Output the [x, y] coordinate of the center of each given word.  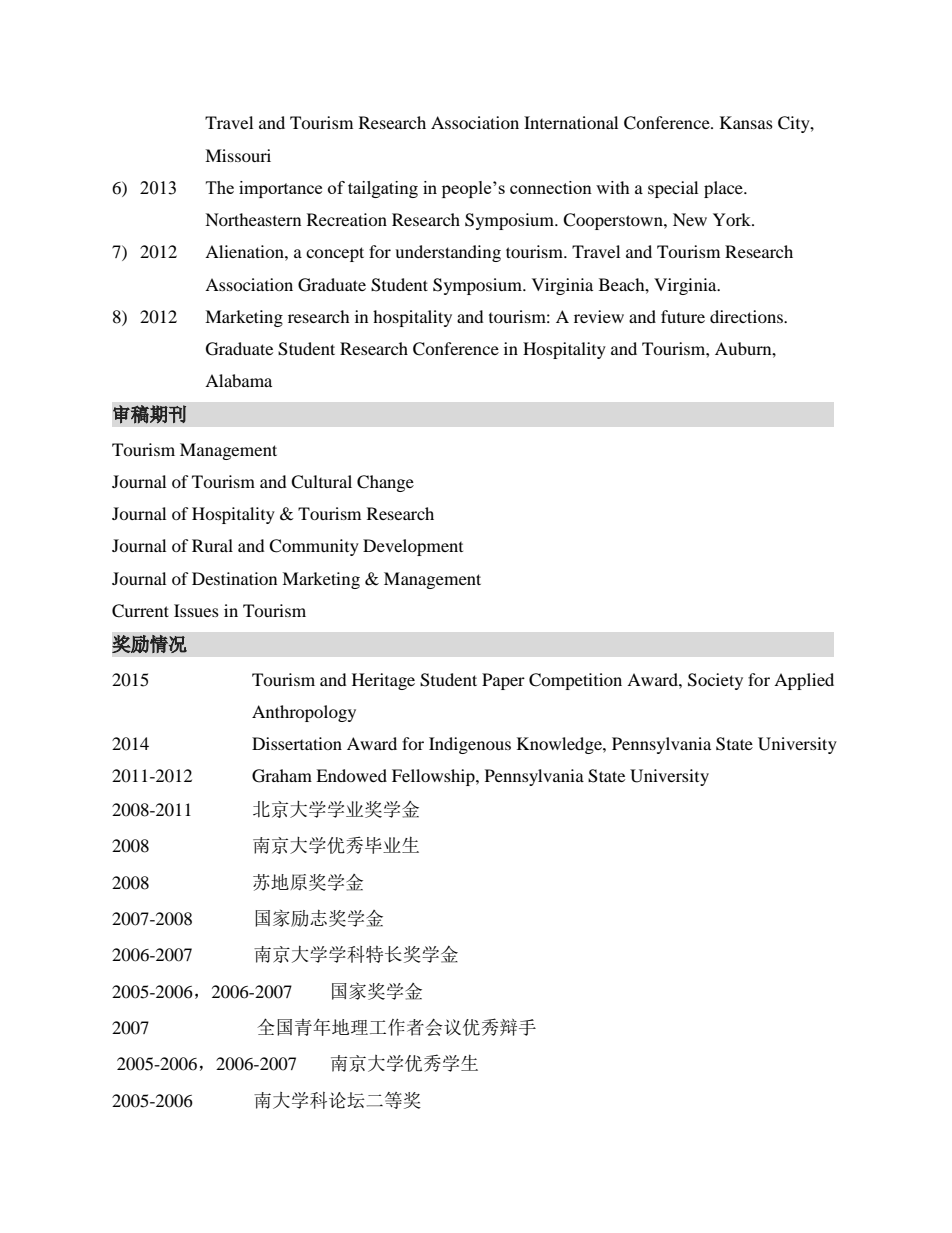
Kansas [746, 122]
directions [747, 316]
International [571, 122]
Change [385, 483]
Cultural [321, 482]
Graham [282, 776]
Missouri [238, 155]
